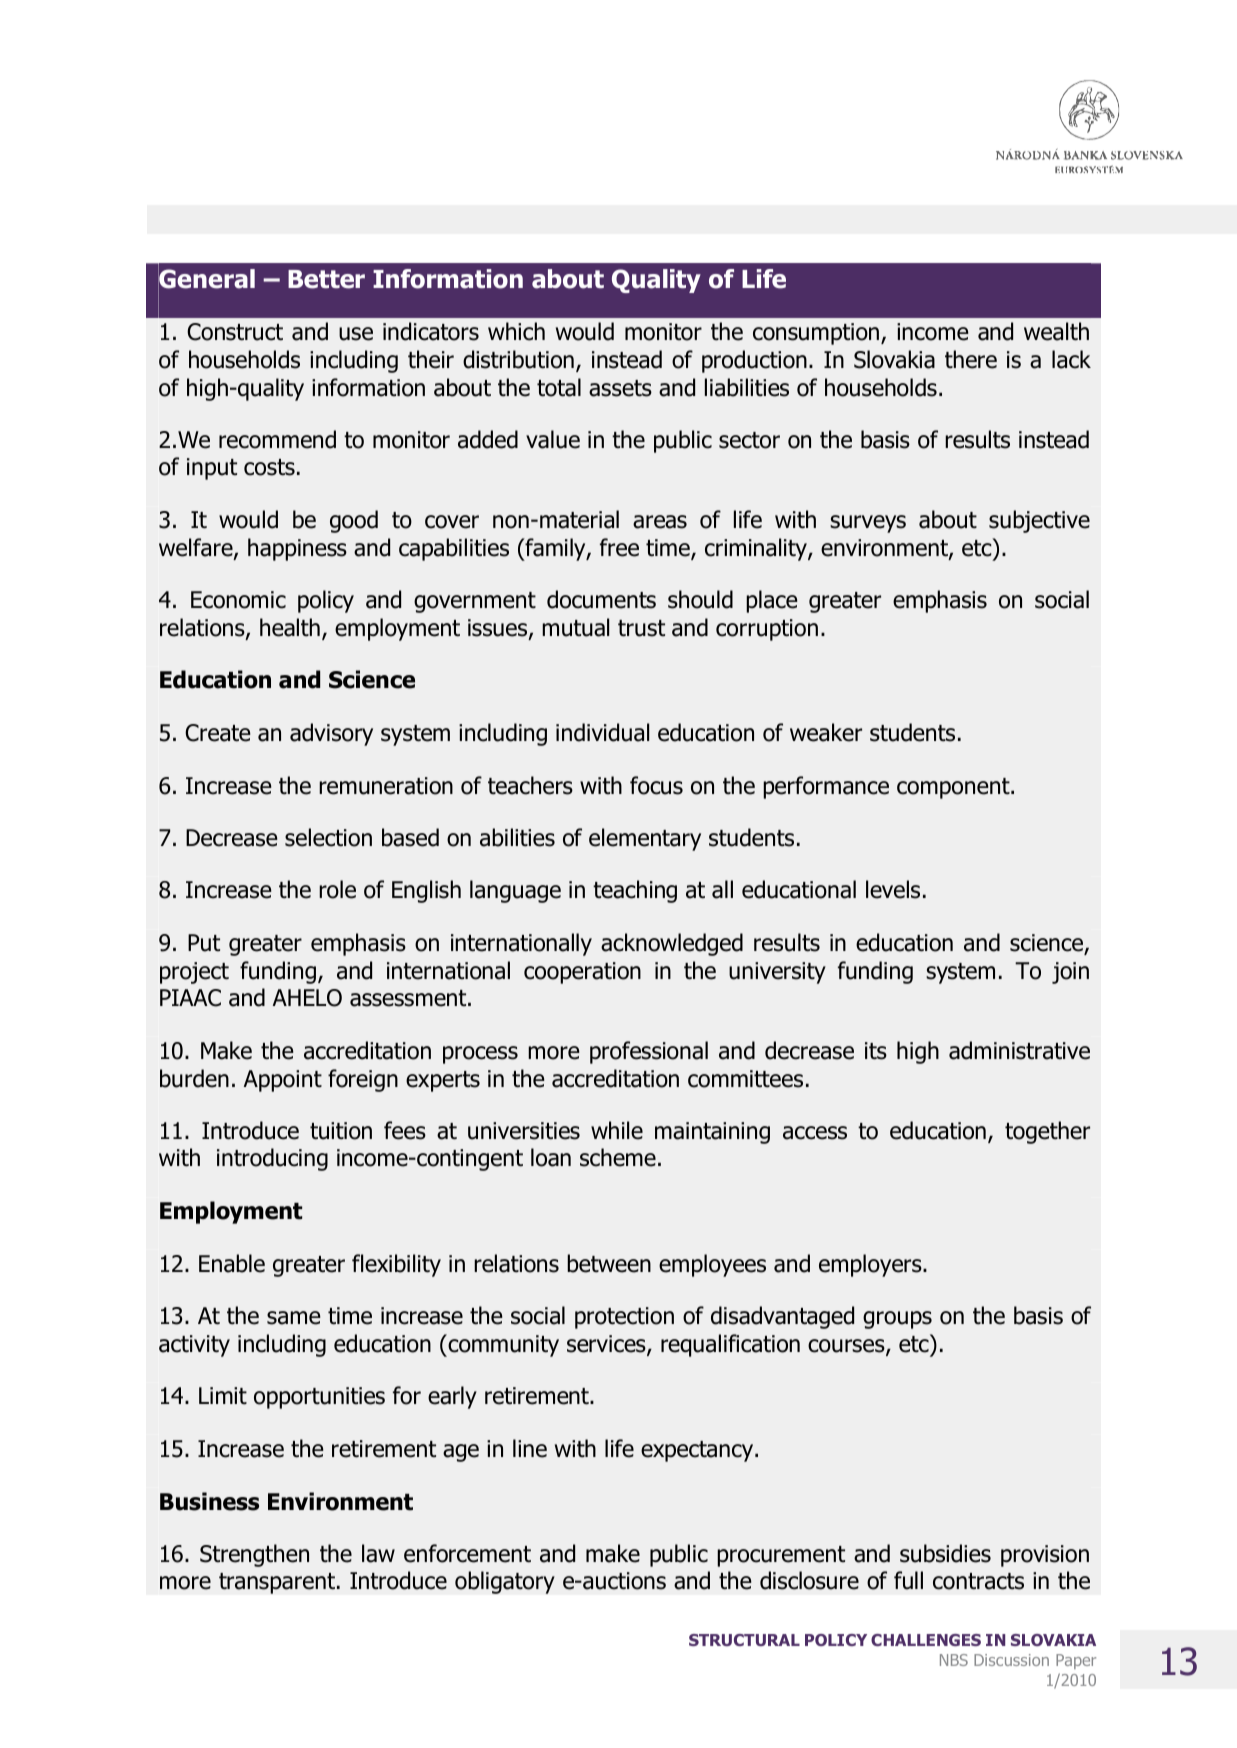 This screenshot has height=1748, width=1237. What do you see at coordinates (620, 388) in the screenshot?
I see `assets` at bounding box center [620, 388].
